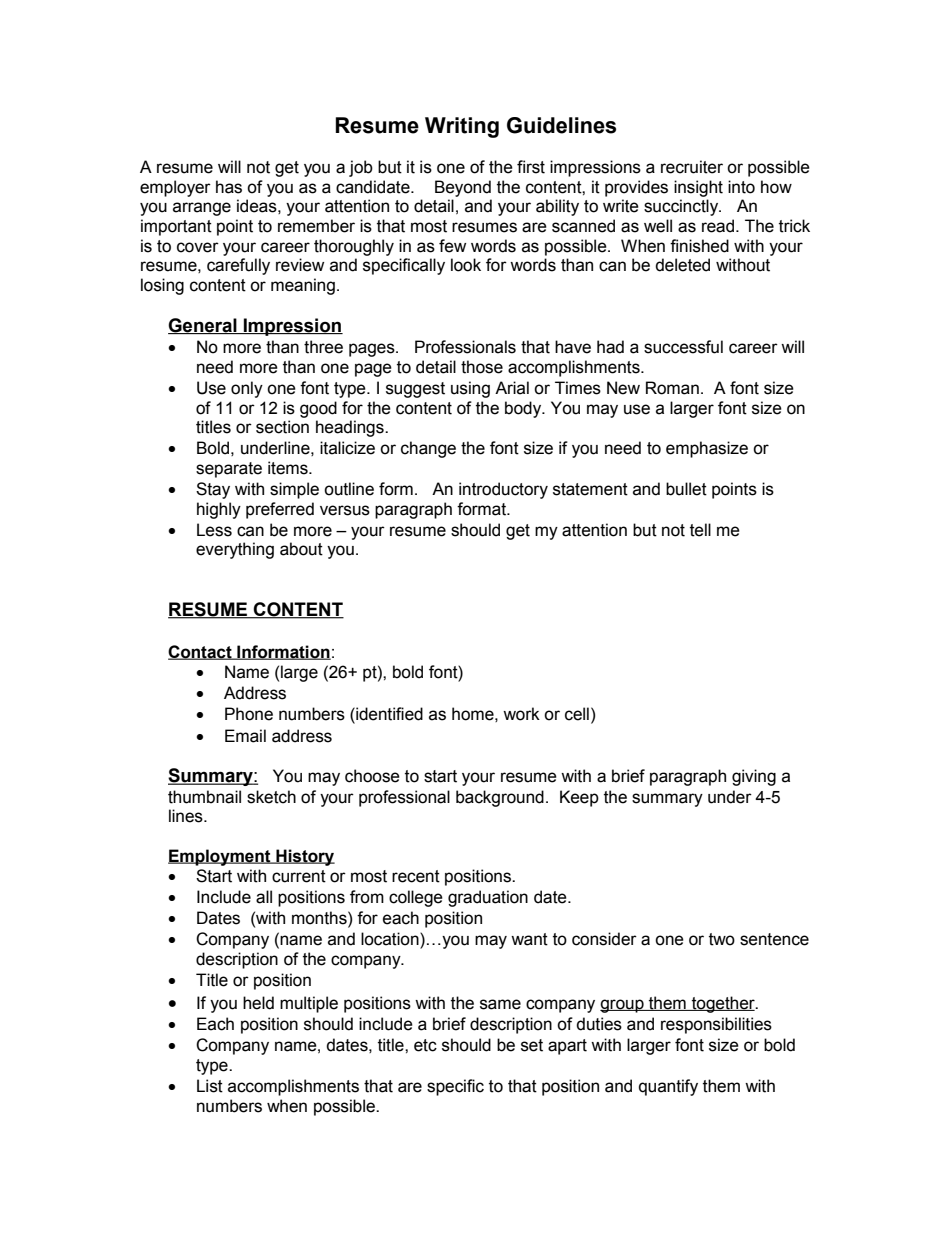  Describe the element at coordinates (532, 1045) in the page. I see `set` at that location.
